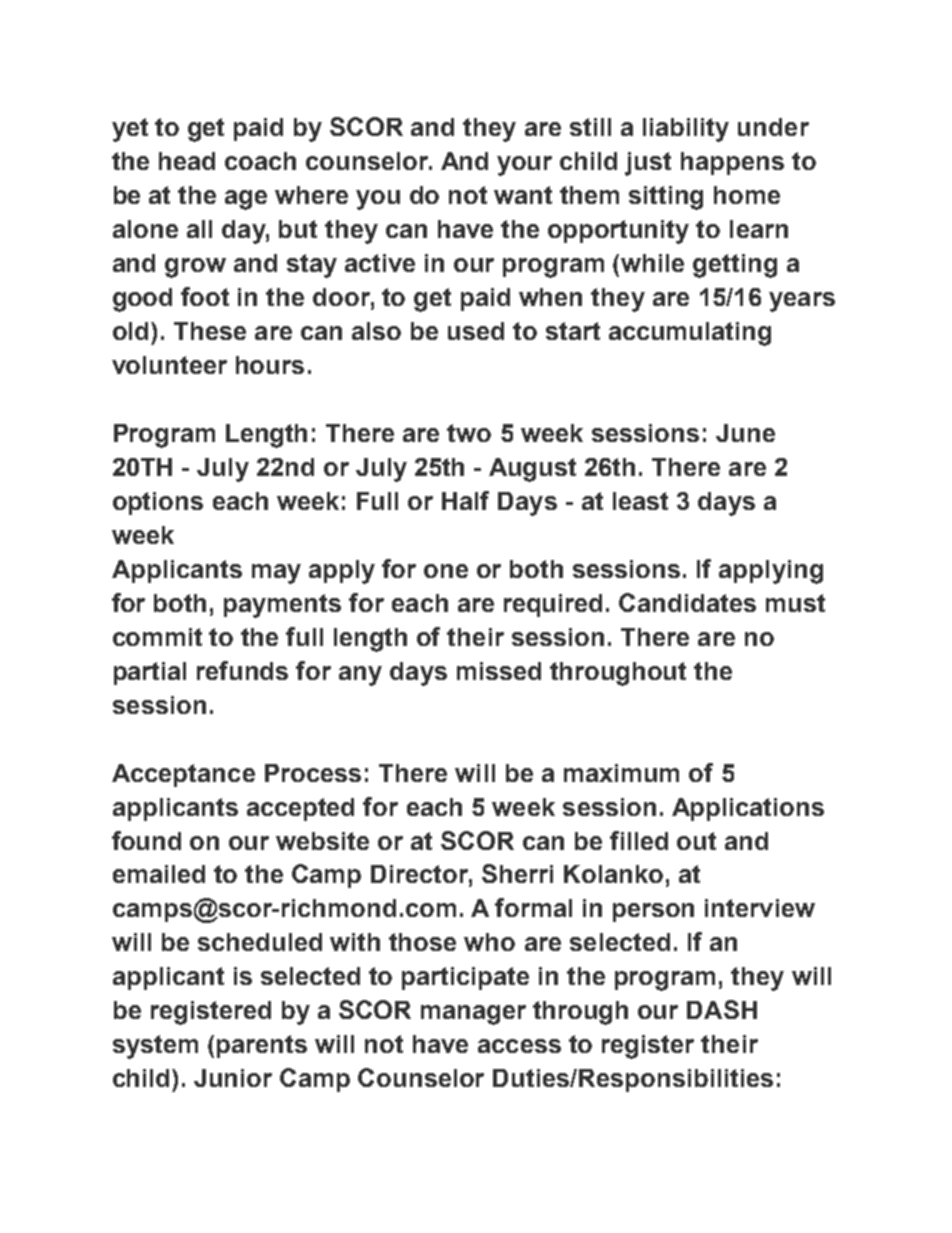 The height and width of the screenshot is (1233, 952). What do you see at coordinates (687, 602) in the screenshot?
I see `Candidates` at bounding box center [687, 602].
